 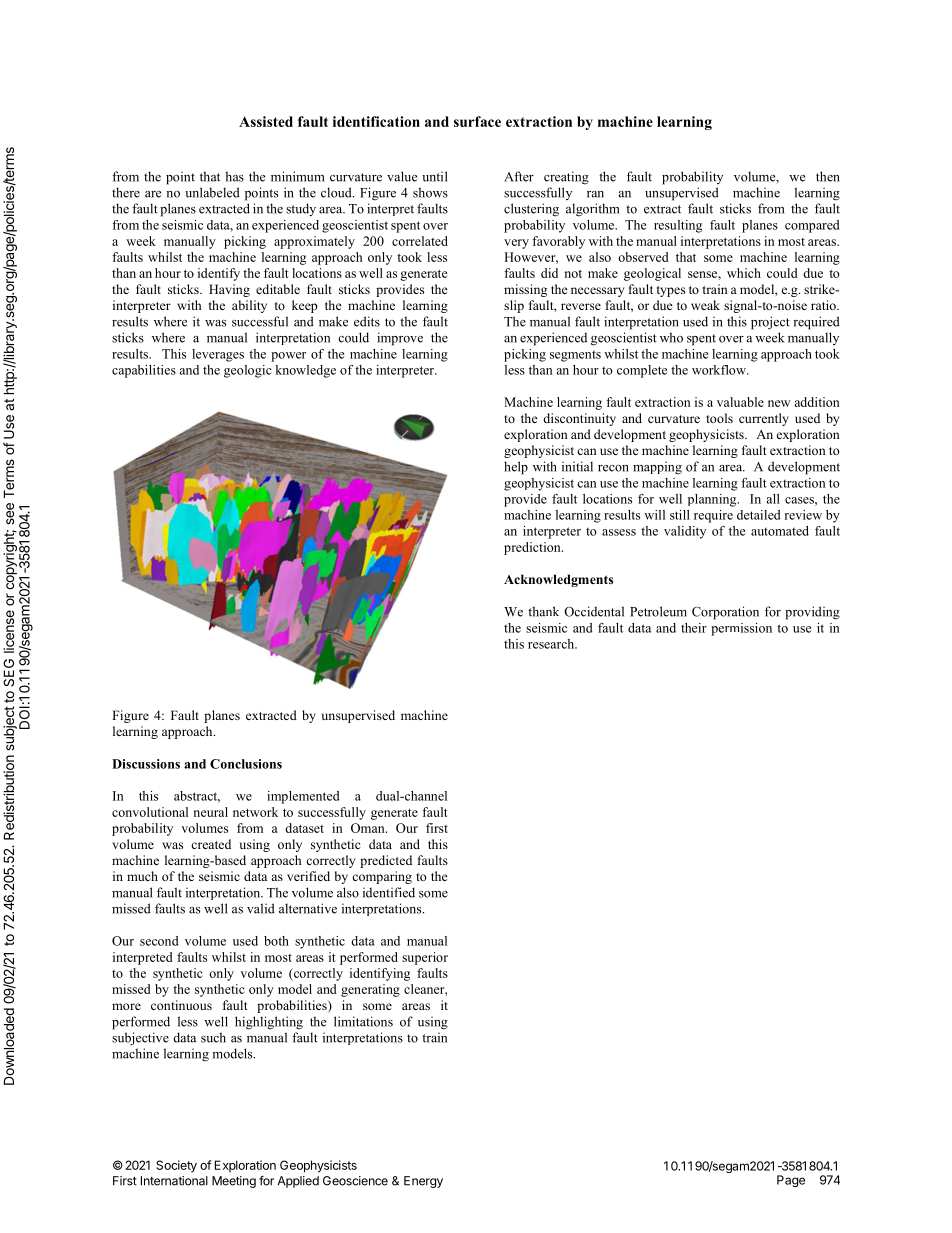 I want to click on planning, so click(x=713, y=500).
